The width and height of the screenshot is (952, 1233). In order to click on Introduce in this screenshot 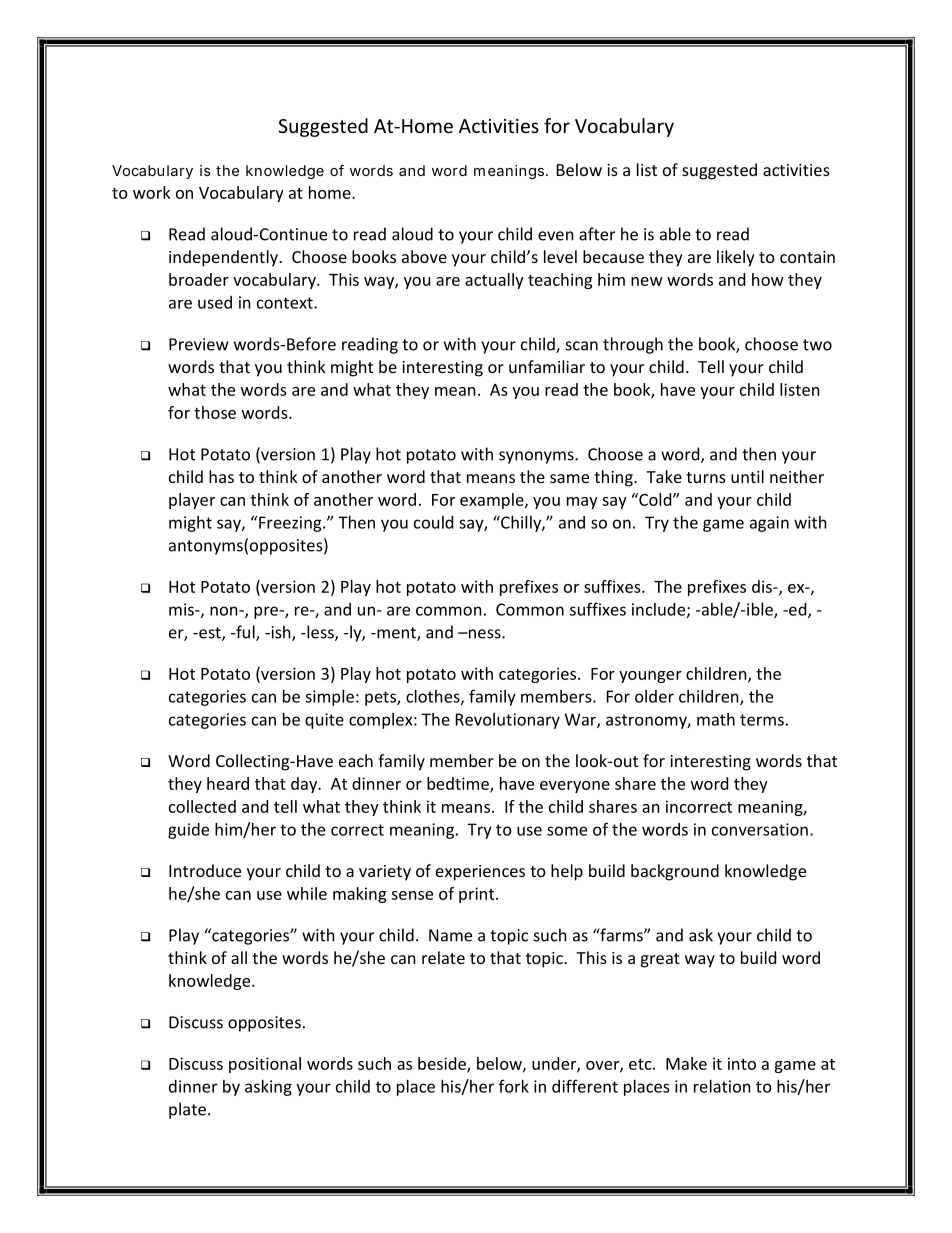, I will do `click(205, 870)`.
